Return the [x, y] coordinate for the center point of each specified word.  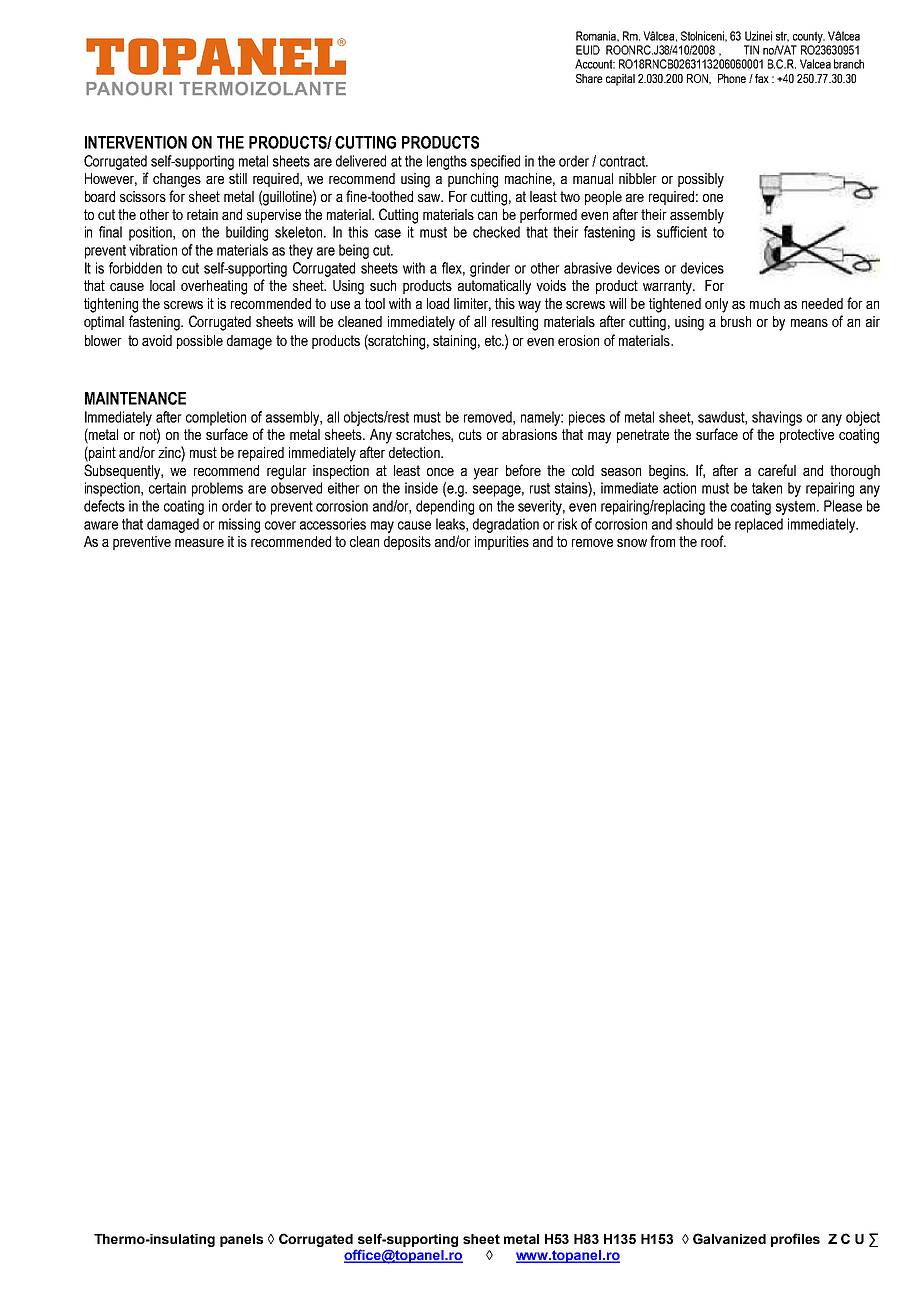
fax [762, 78]
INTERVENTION [136, 142]
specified [495, 162]
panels [241, 1240]
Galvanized [729, 1238]
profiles [795, 1240]
